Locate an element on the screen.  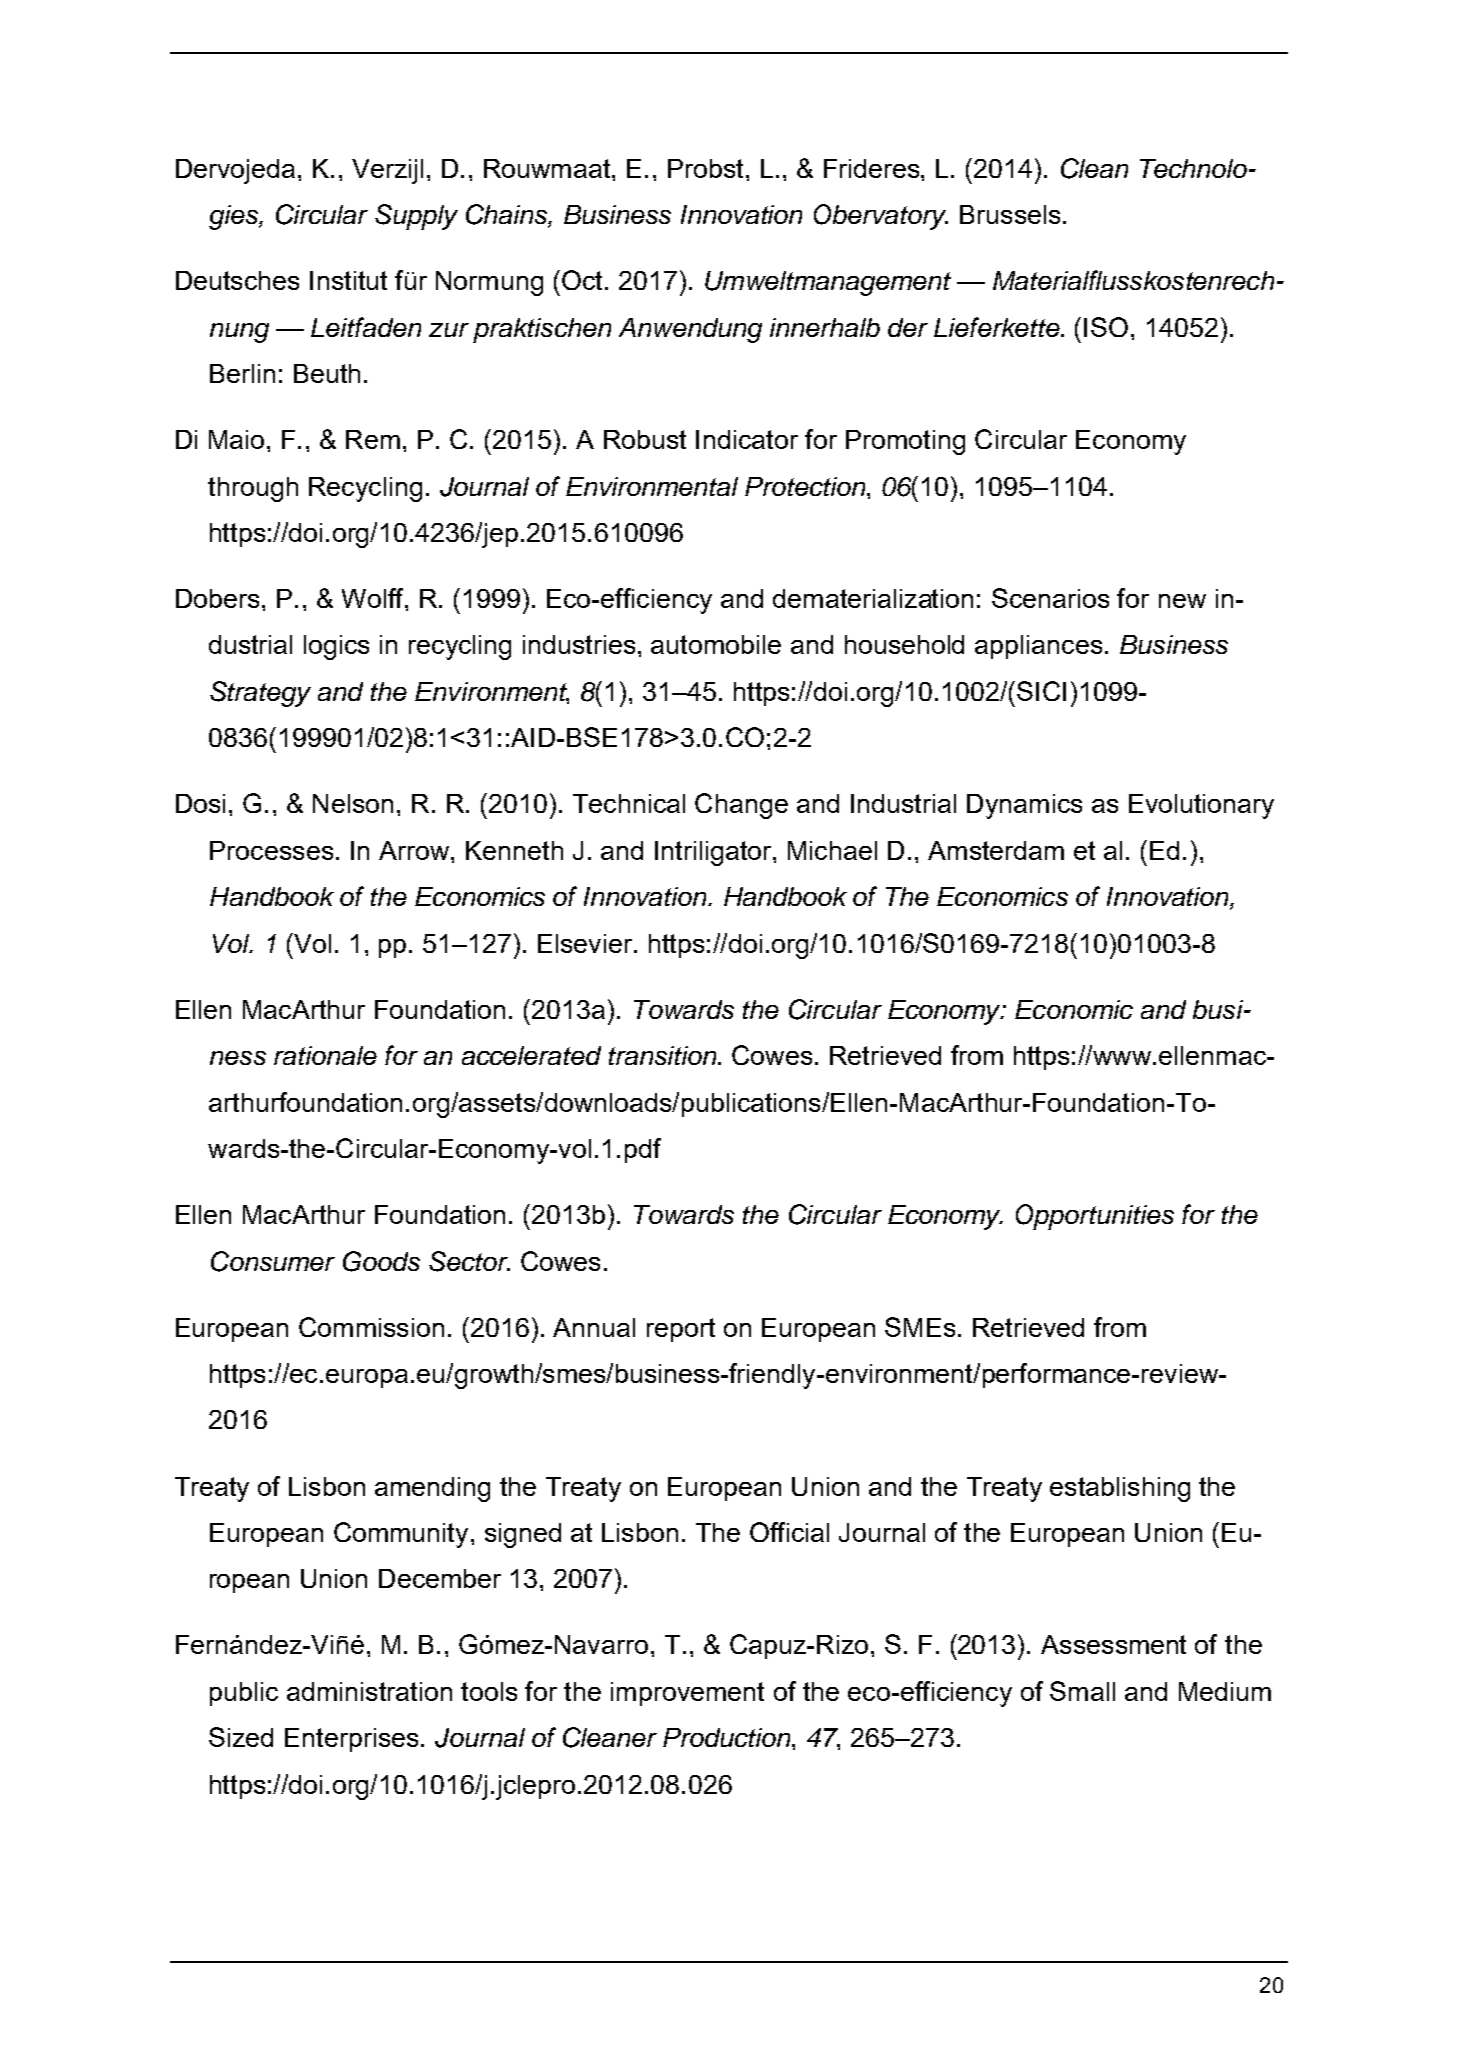
administration is located at coordinates (369, 1691).
